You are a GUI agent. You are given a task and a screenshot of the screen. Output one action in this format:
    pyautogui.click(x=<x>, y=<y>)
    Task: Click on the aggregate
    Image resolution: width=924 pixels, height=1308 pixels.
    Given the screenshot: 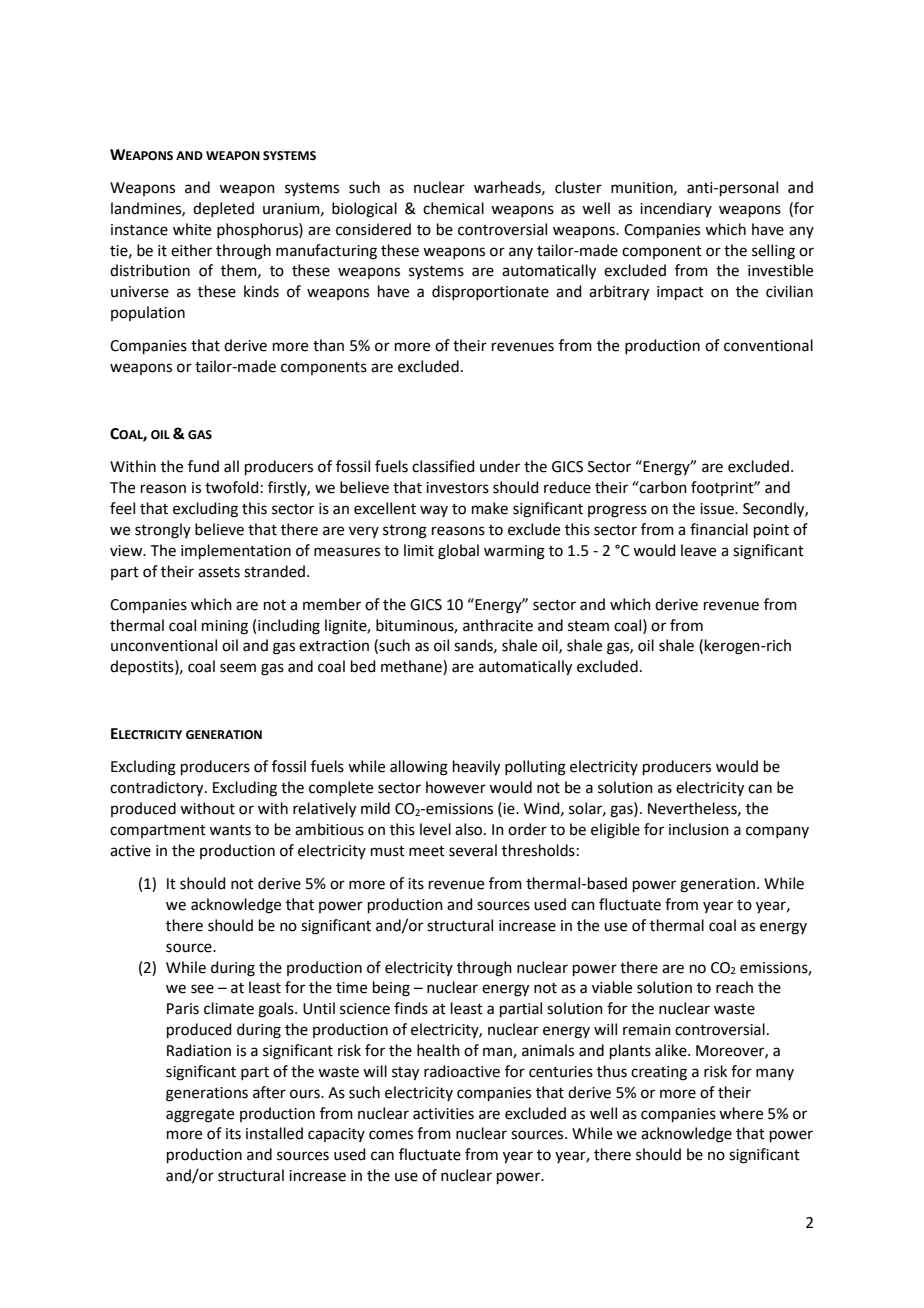 What is the action you would take?
    pyautogui.click(x=200, y=1116)
